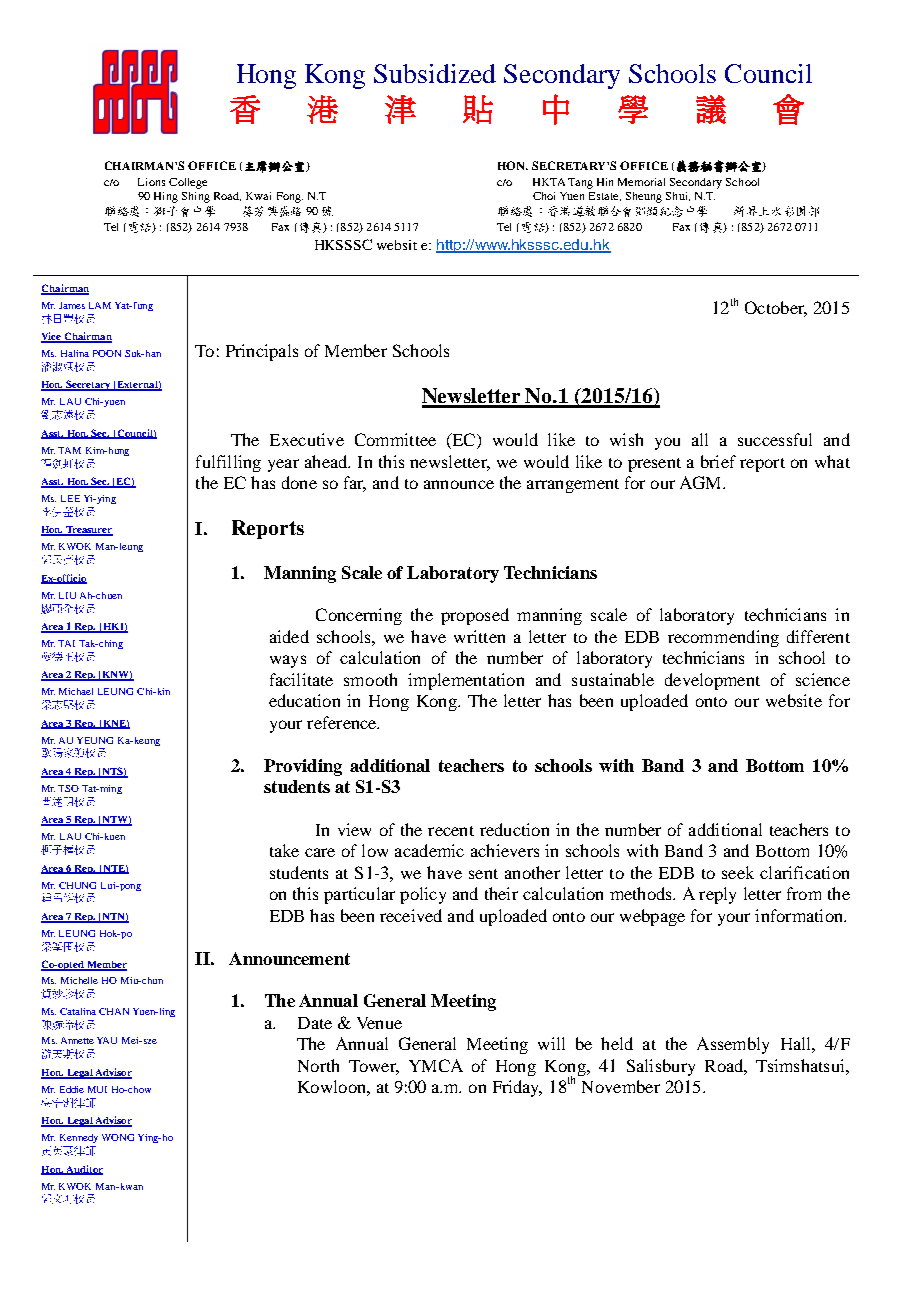 Image resolution: width=924 pixels, height=1308 pixels. What do you see at coordinates (284, 850) in the page?
I see `take` at bounding box center [284, 850].
